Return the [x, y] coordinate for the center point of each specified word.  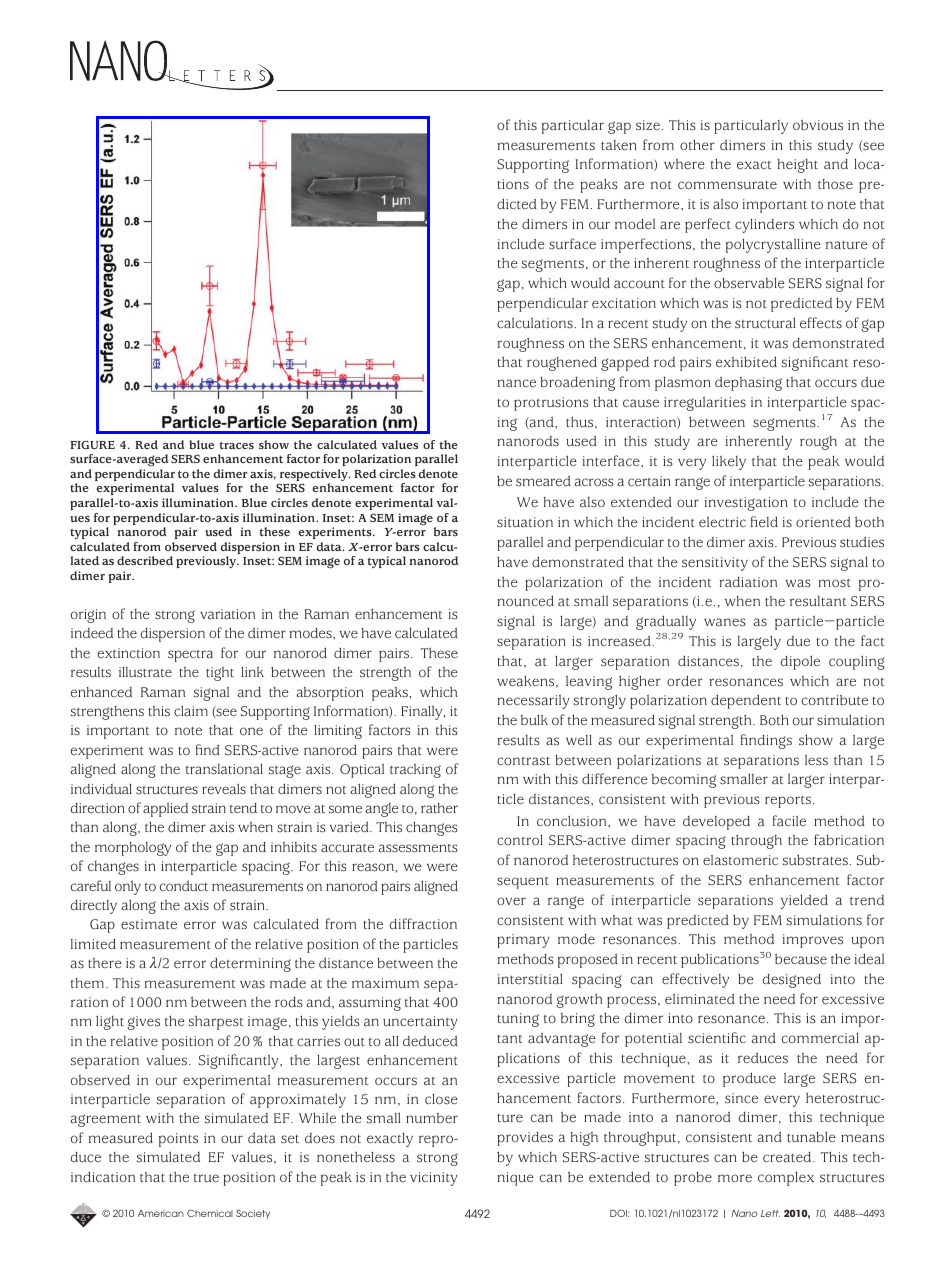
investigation [746, 504]
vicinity [434, 1179]
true [206, 1178]
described [145, 560]
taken [619, 145]
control [520, 839]
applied [165, 809]
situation [525, 522]
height [798, 166]
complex [786, 1178]
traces [236, 445]
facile [789, 821]
